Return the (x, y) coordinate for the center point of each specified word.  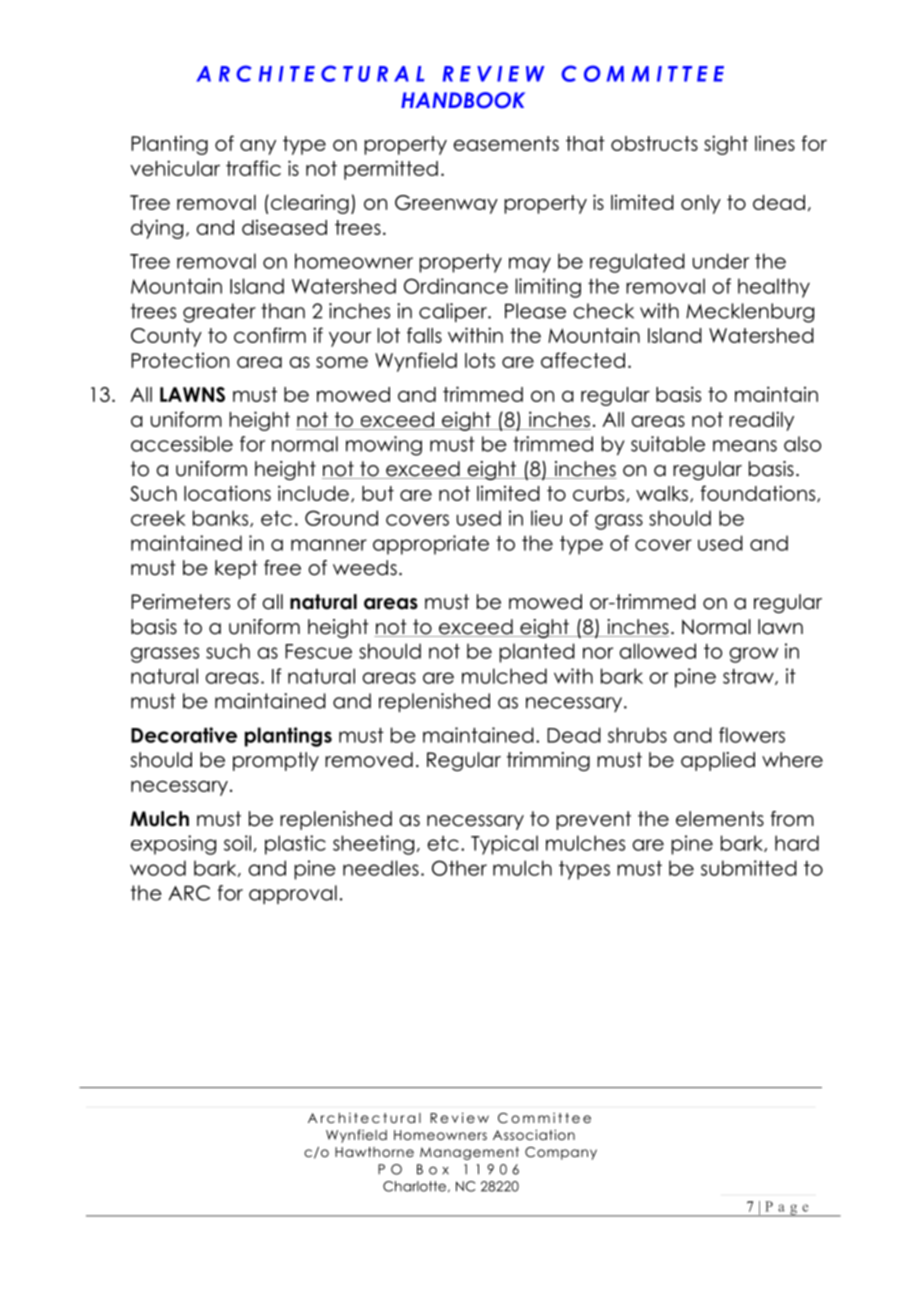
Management (469, 1153)
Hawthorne (374, 1152)
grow (753, 655)
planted (537, 653)
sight (726, 145)
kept (236, 569)
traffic (253, 168)
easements (506, 143)
